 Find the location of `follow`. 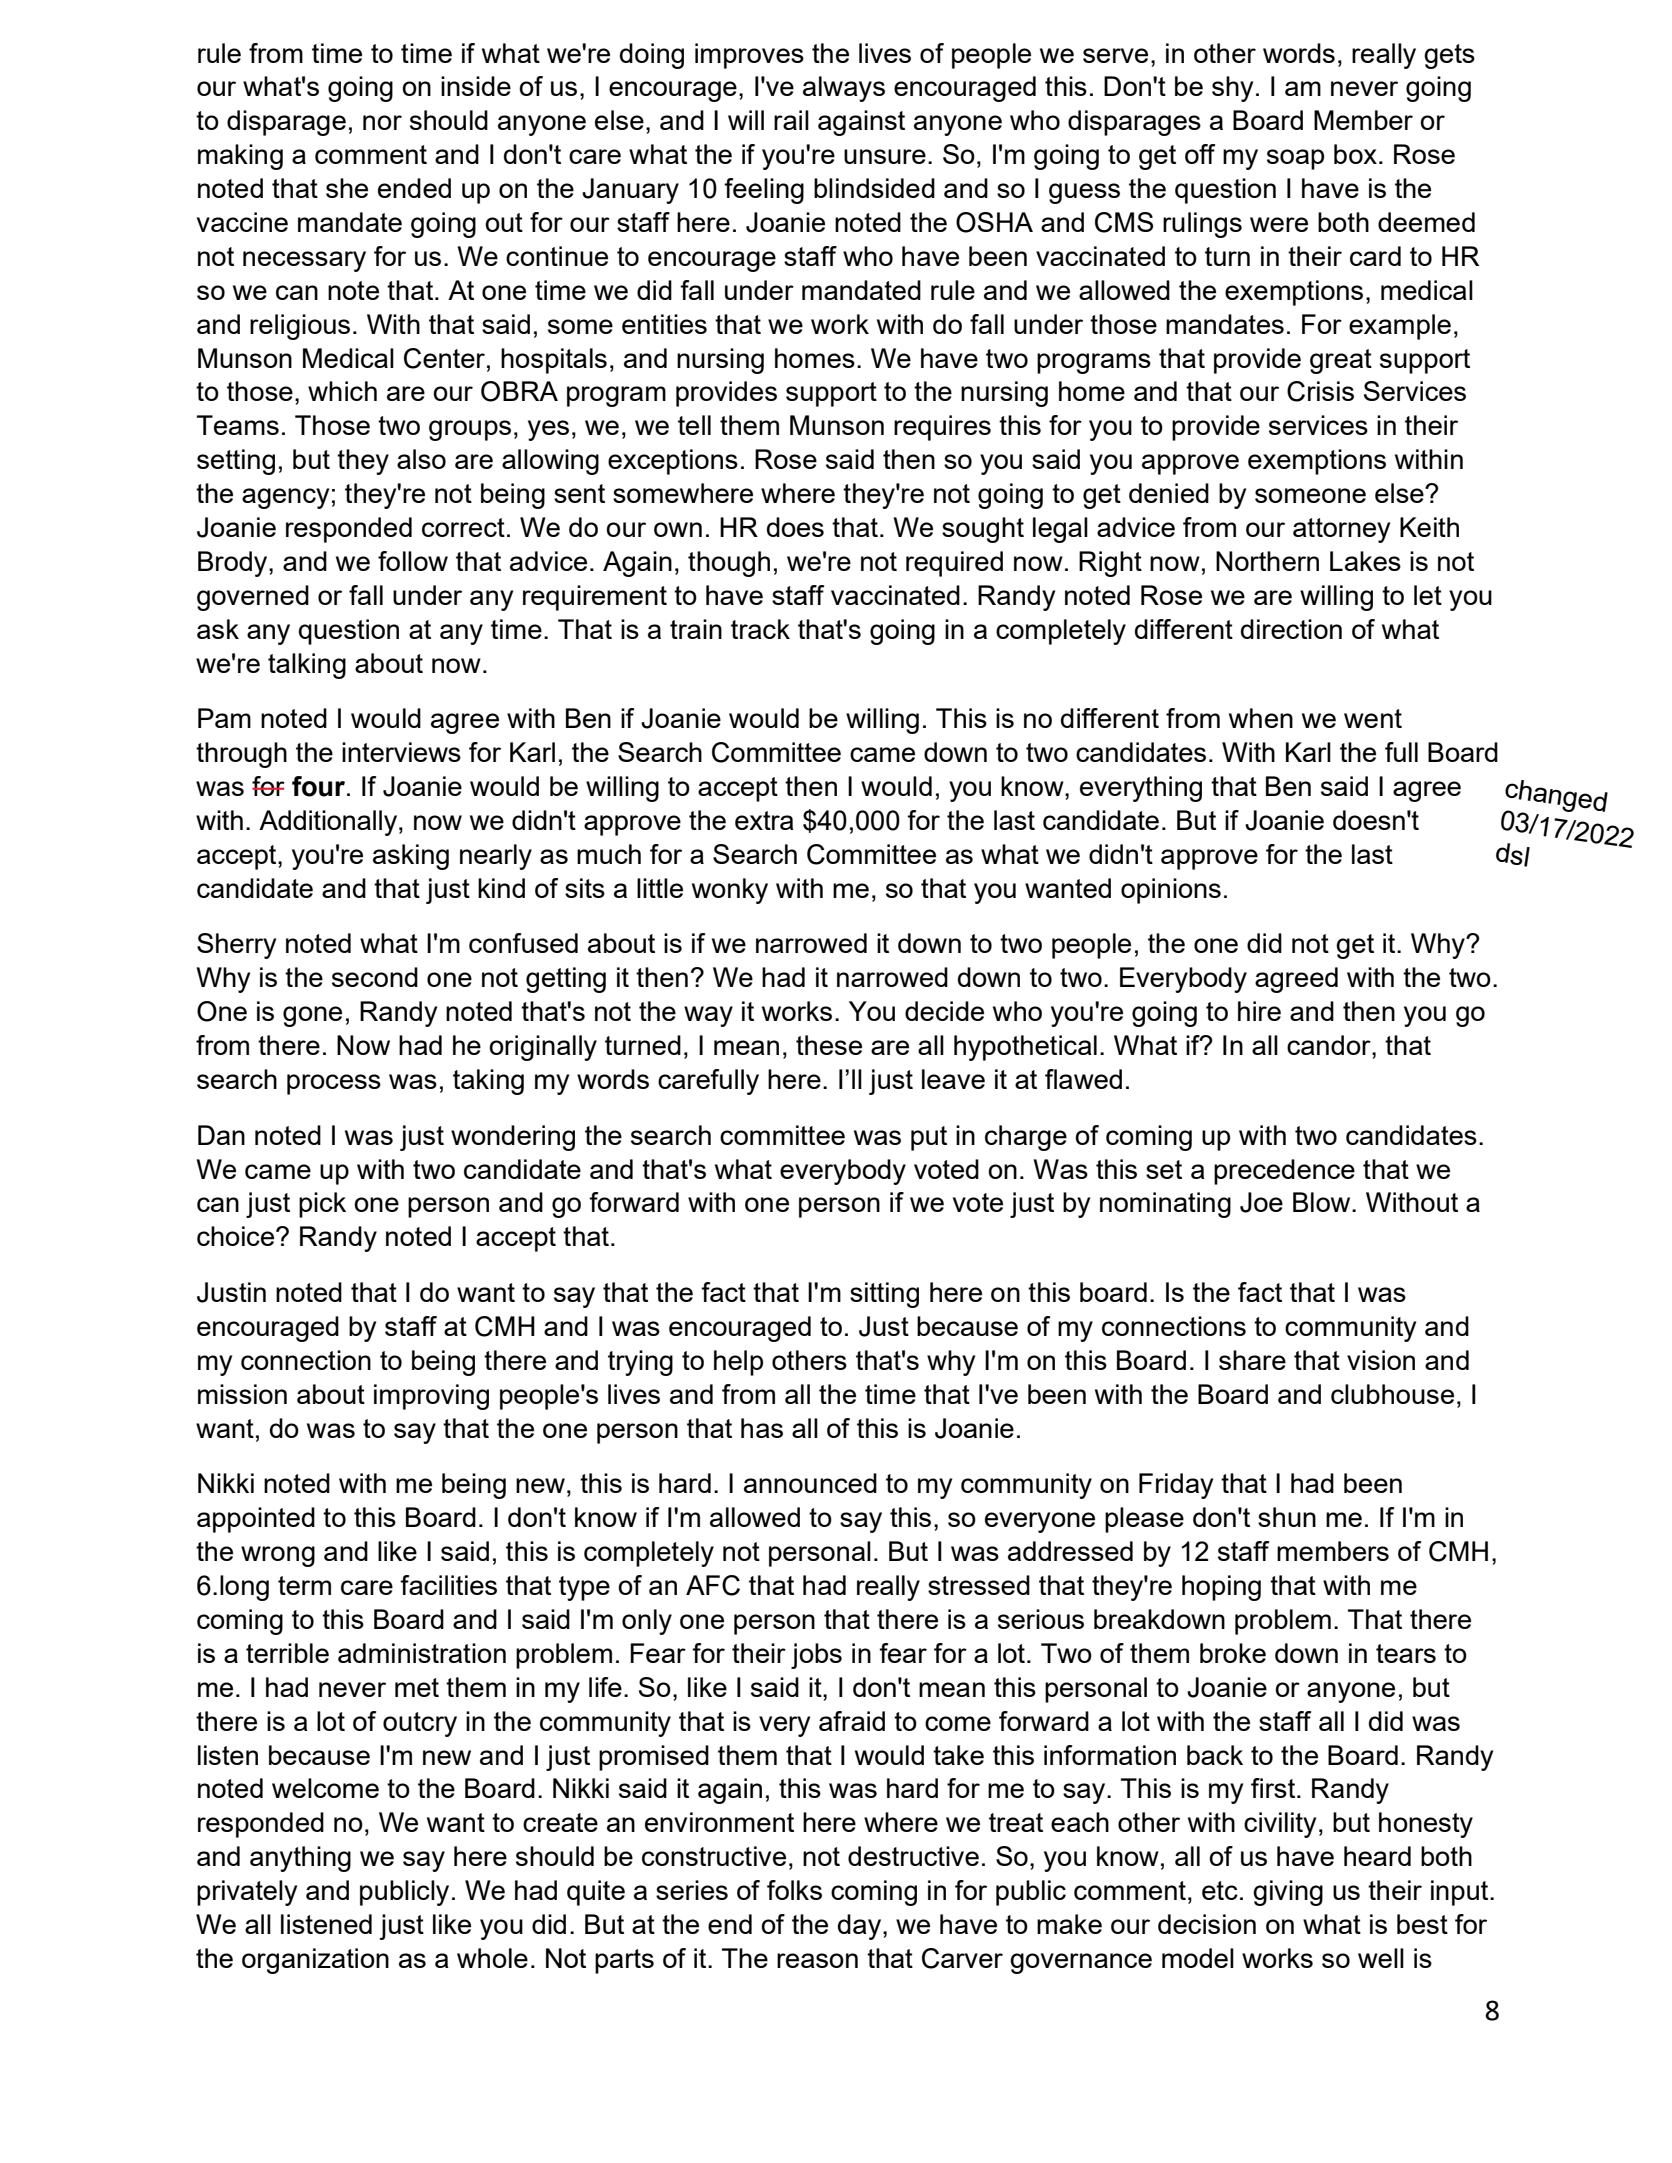

follow is located at coordinates (413, 561).
